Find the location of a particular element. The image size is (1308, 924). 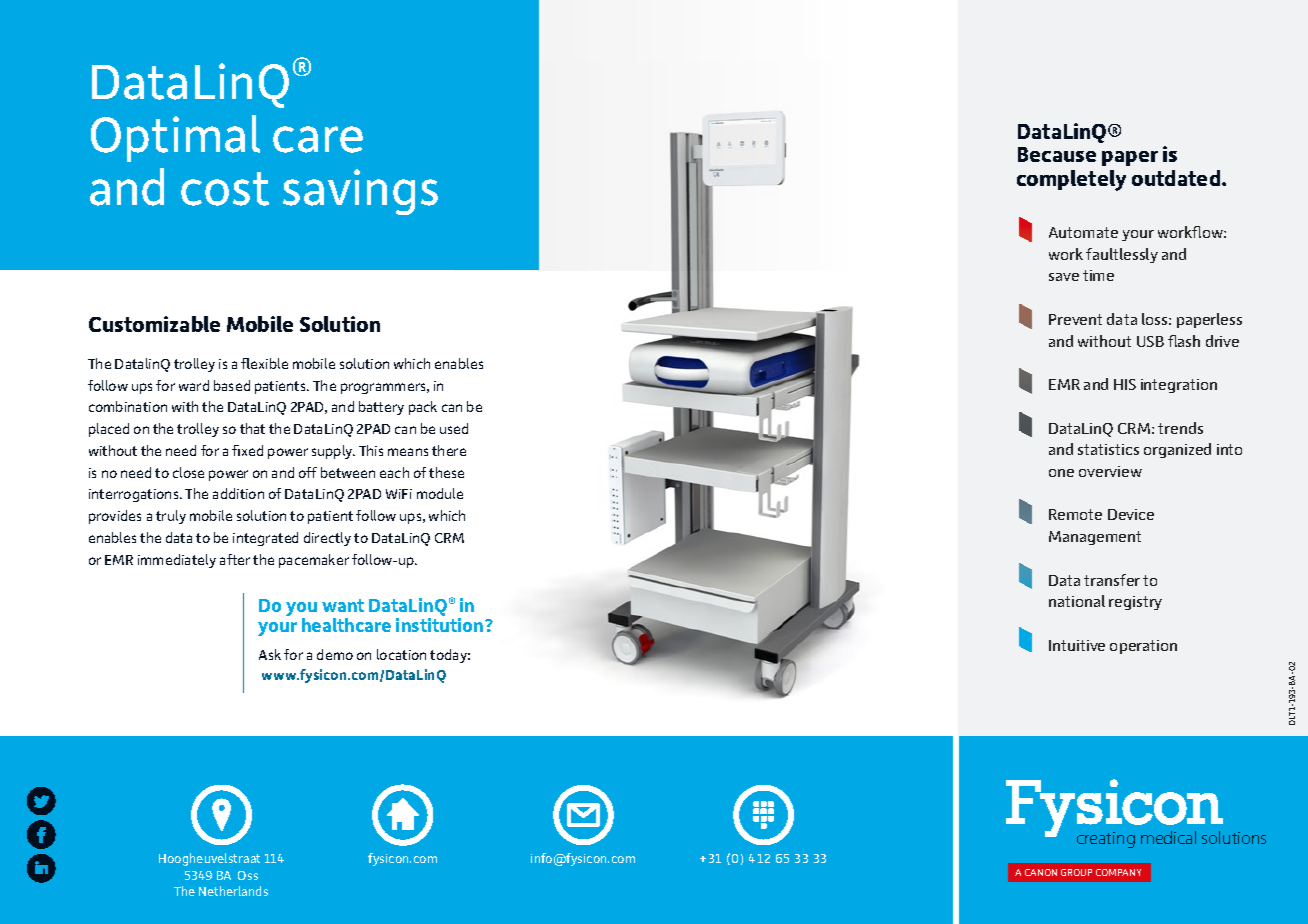

Because is located at coordinates (1057, 154).
